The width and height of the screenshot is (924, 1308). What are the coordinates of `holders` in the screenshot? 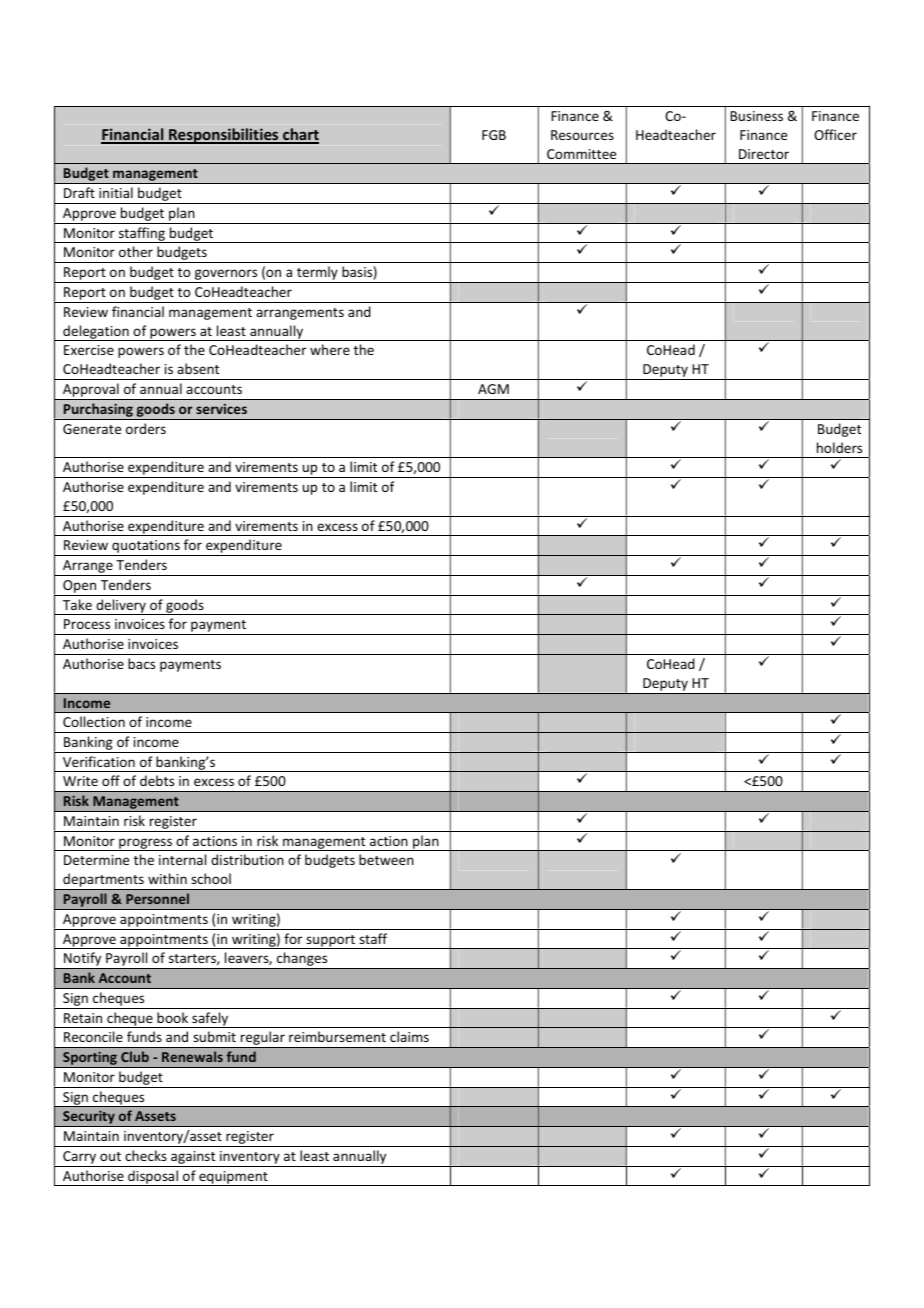 It's located at (839, 447).
